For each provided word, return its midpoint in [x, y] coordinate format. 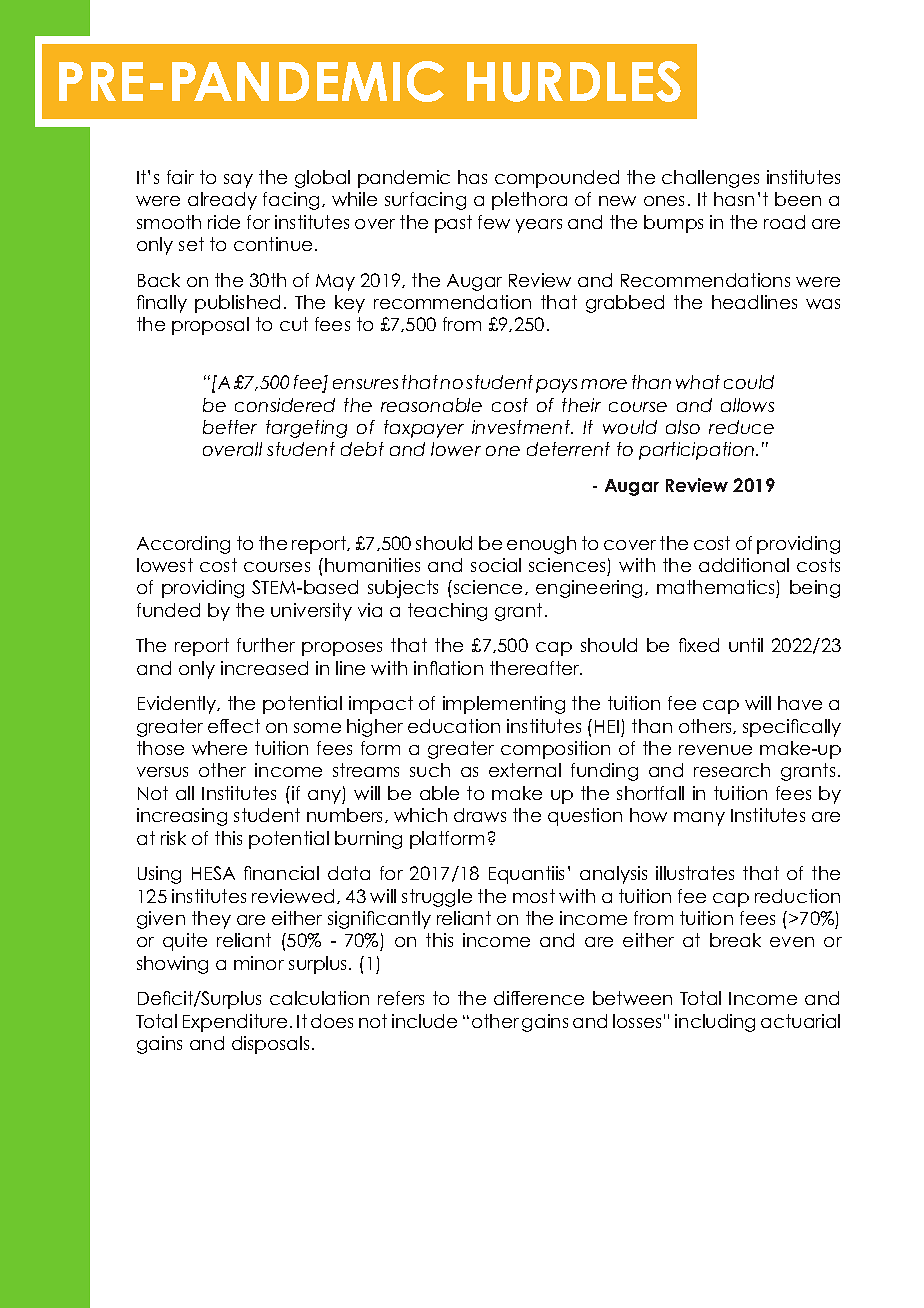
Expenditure [235, 1023]
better [230, 427]
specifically [792, 728]
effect [234, 726]
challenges [710, 179]
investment [522, 427]
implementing [504, 705]
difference [539, 998]
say [238, 181]
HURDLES [574, 81]
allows [747, 405]
